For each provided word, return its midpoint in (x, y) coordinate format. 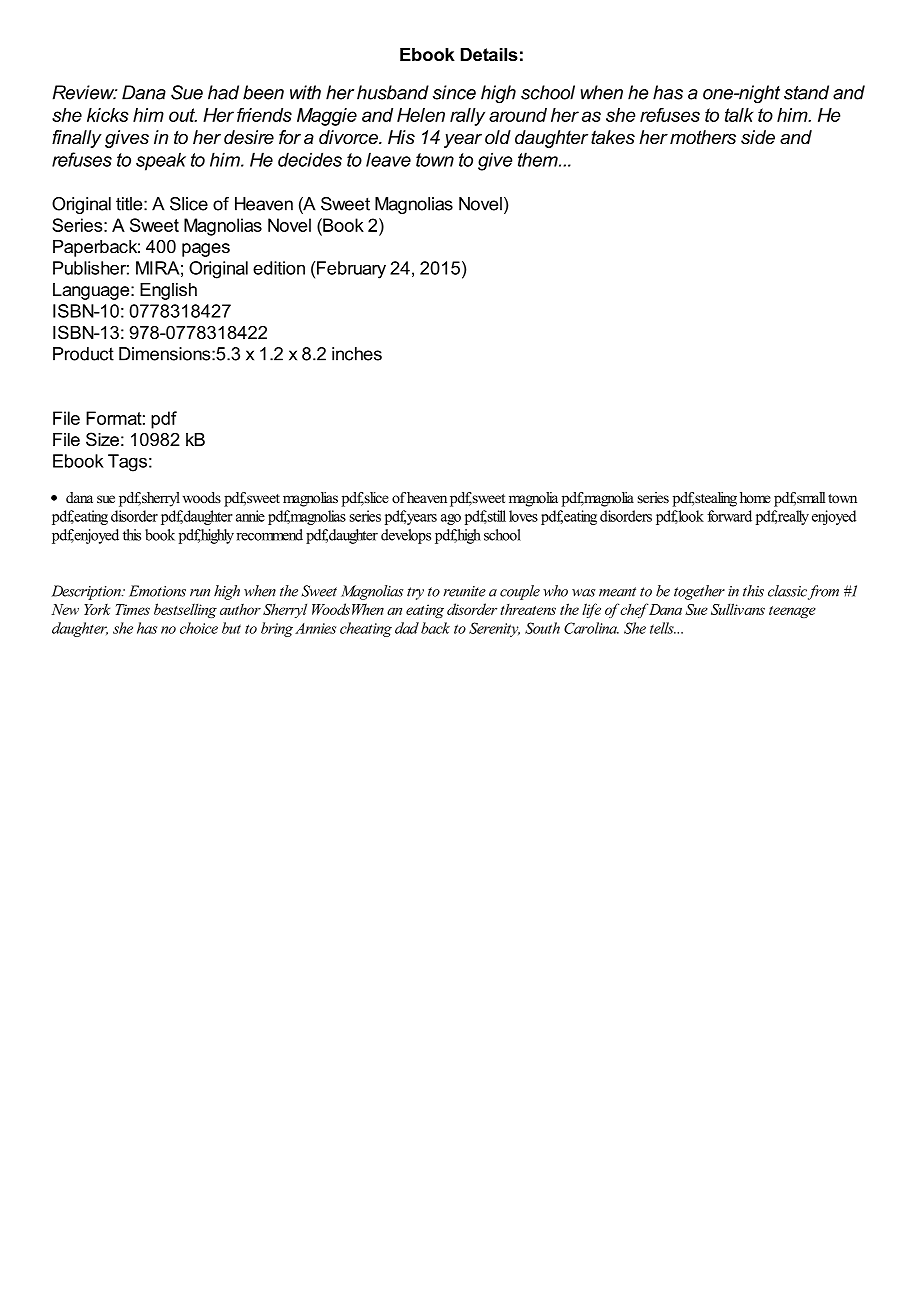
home (755, 497)
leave (388, 159)
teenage (792, 612)
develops (406, 536)
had (223, 92)
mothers (703, 137)
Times (133, 609)
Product (83, 354)
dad (407, 628)
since (454, 92)
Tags (127, 463)
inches (357, 354)
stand (806, 92)
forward (729, 516)
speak (161, 161)
